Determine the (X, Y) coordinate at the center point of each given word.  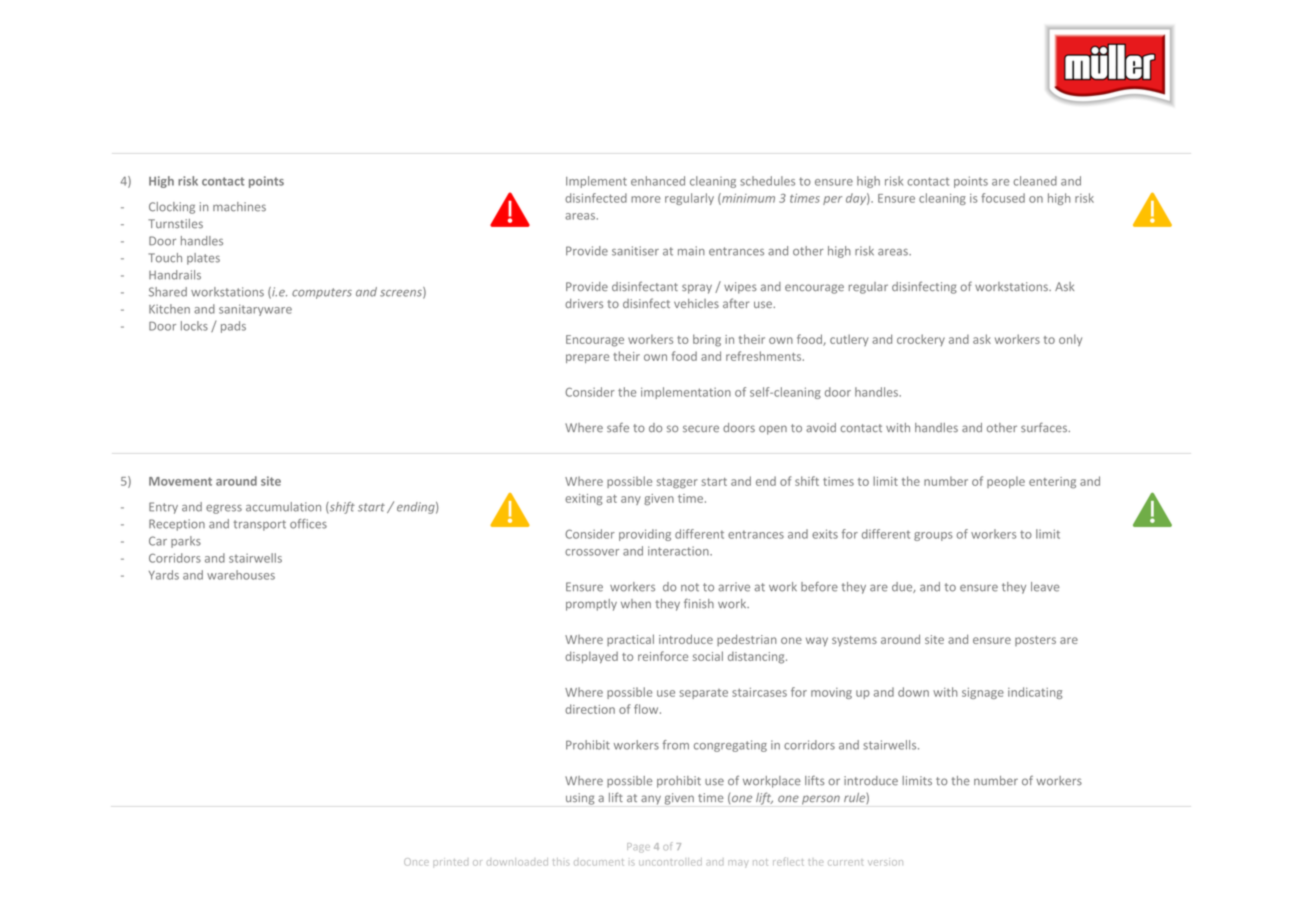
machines (239, 207)
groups (933, 536)
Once (416, 862)
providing (645, 535)
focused (1003, 198)
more (646, 199)
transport (259, 525)
